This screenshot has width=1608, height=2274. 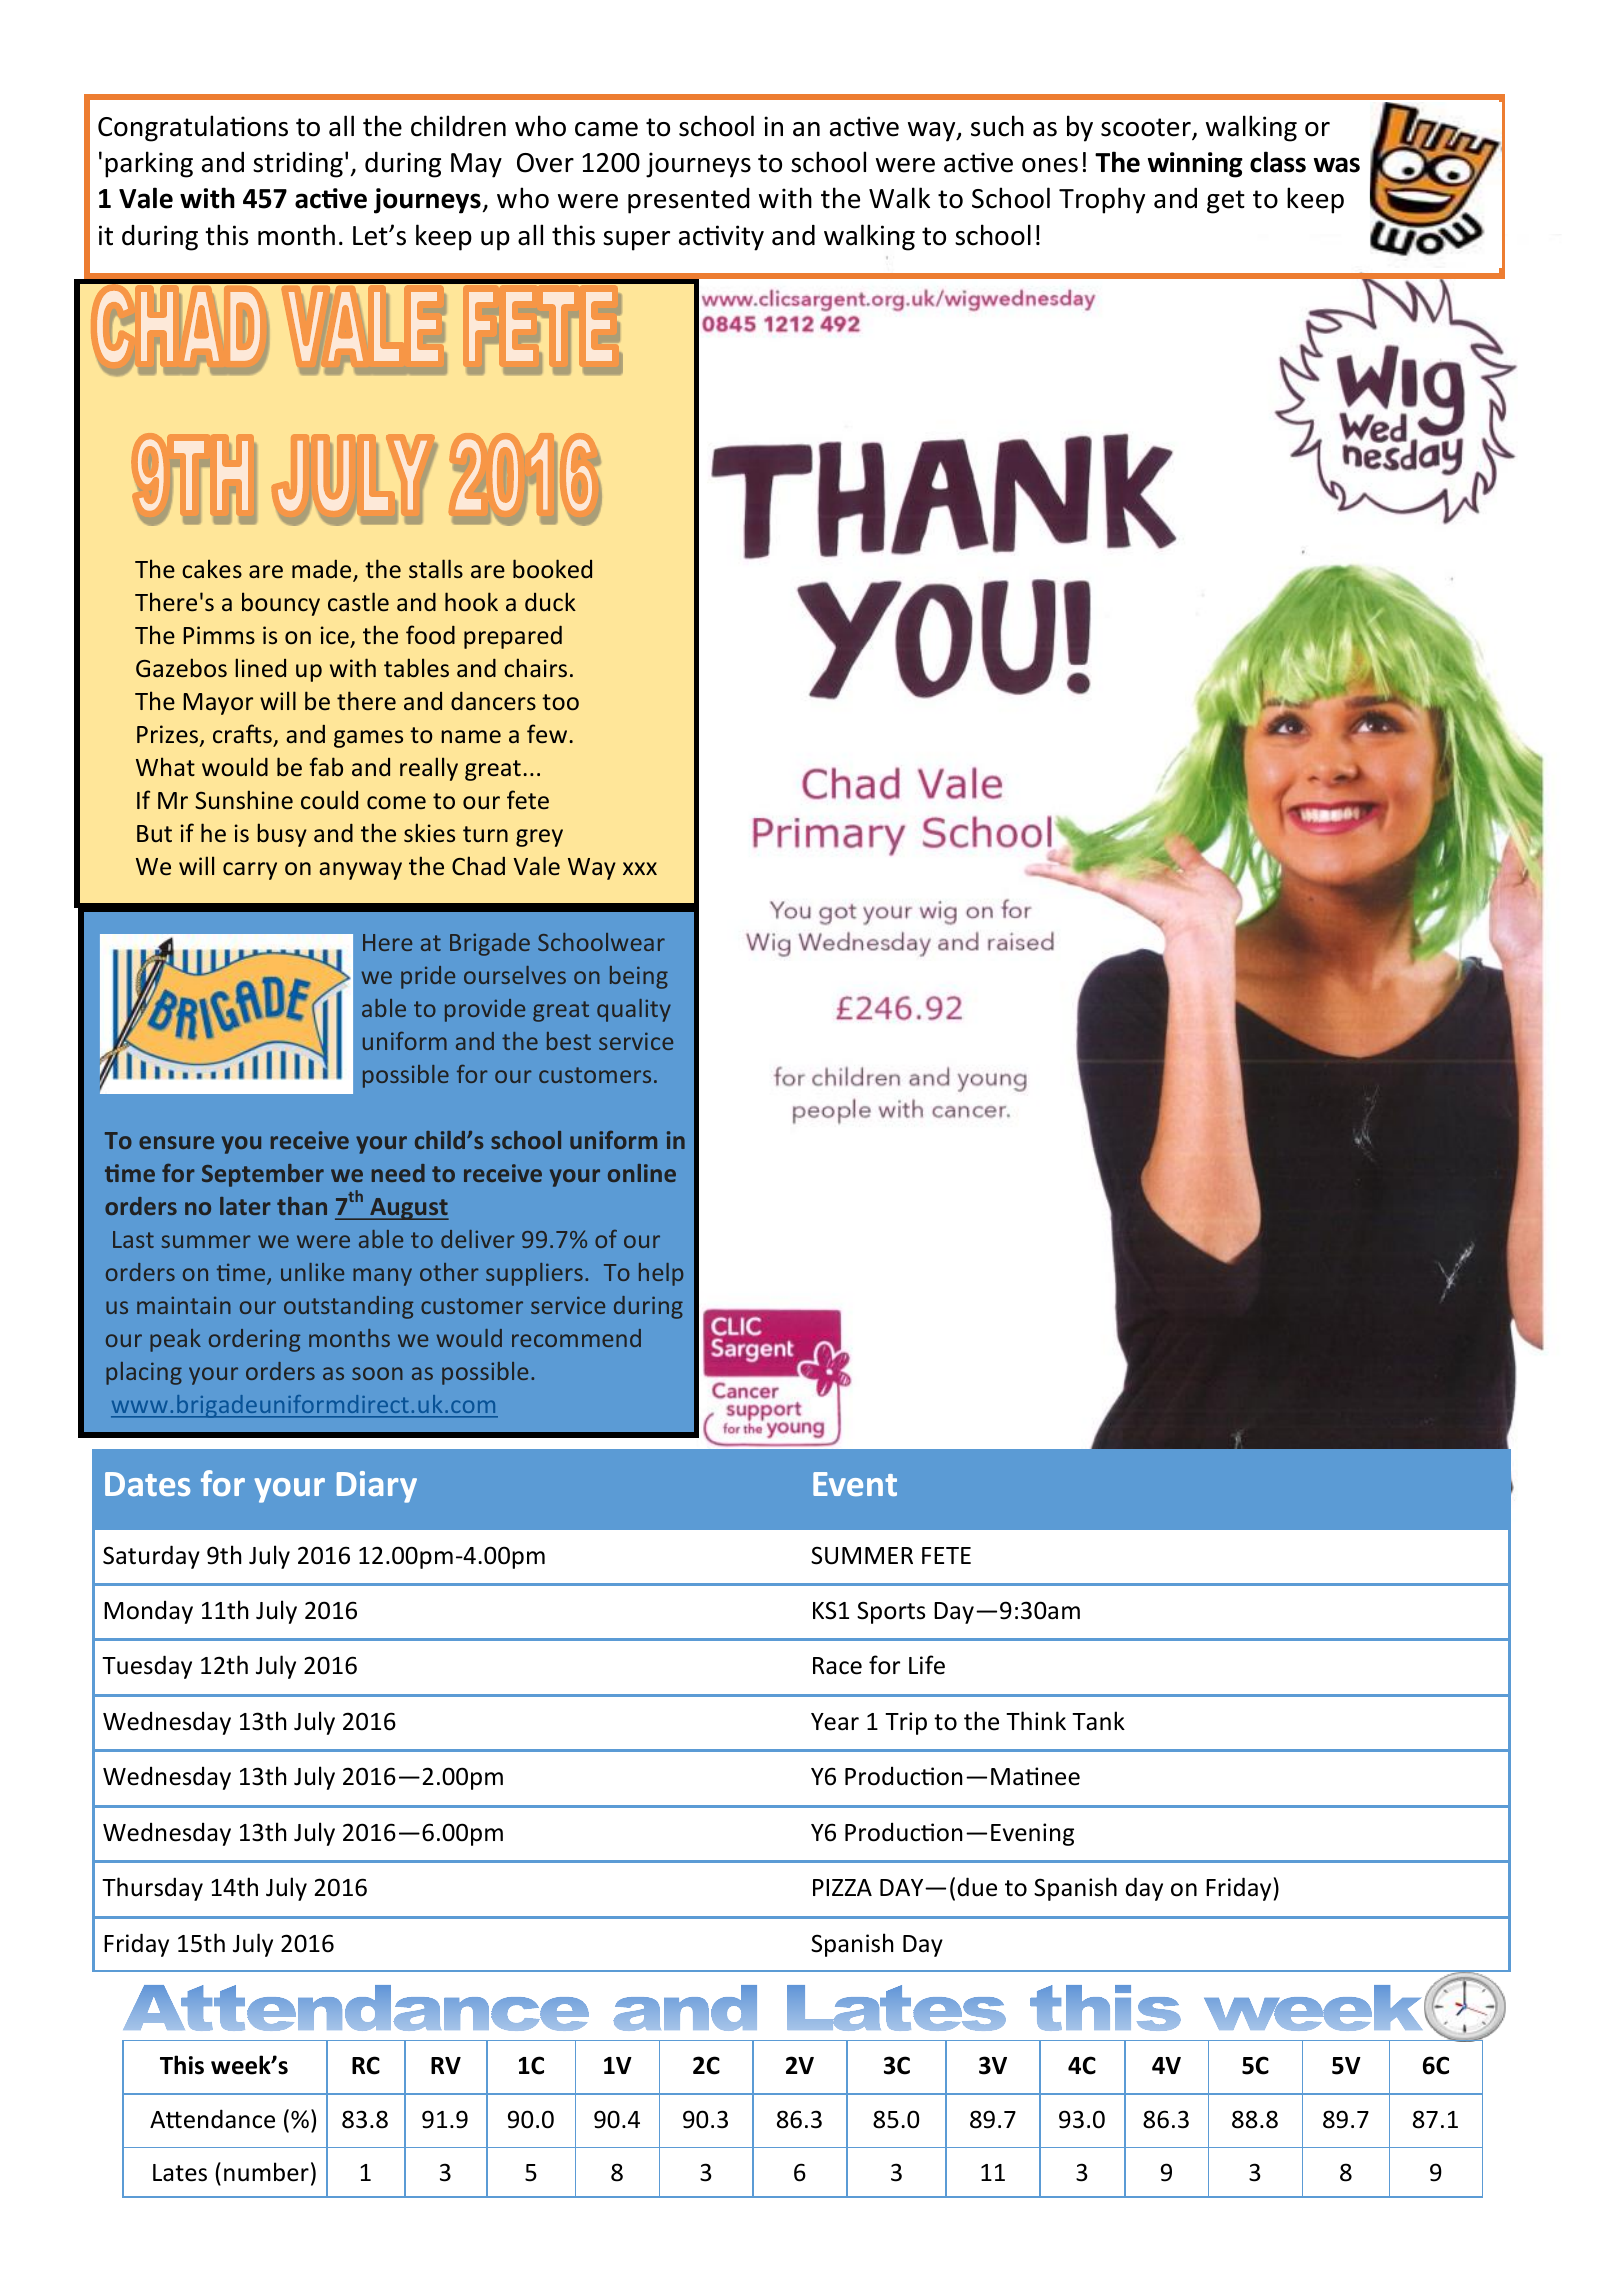 What do you see at coordinates (212, 2119) in the screenshot?
I see `Attendance` at bounding box center [212, 2119].
